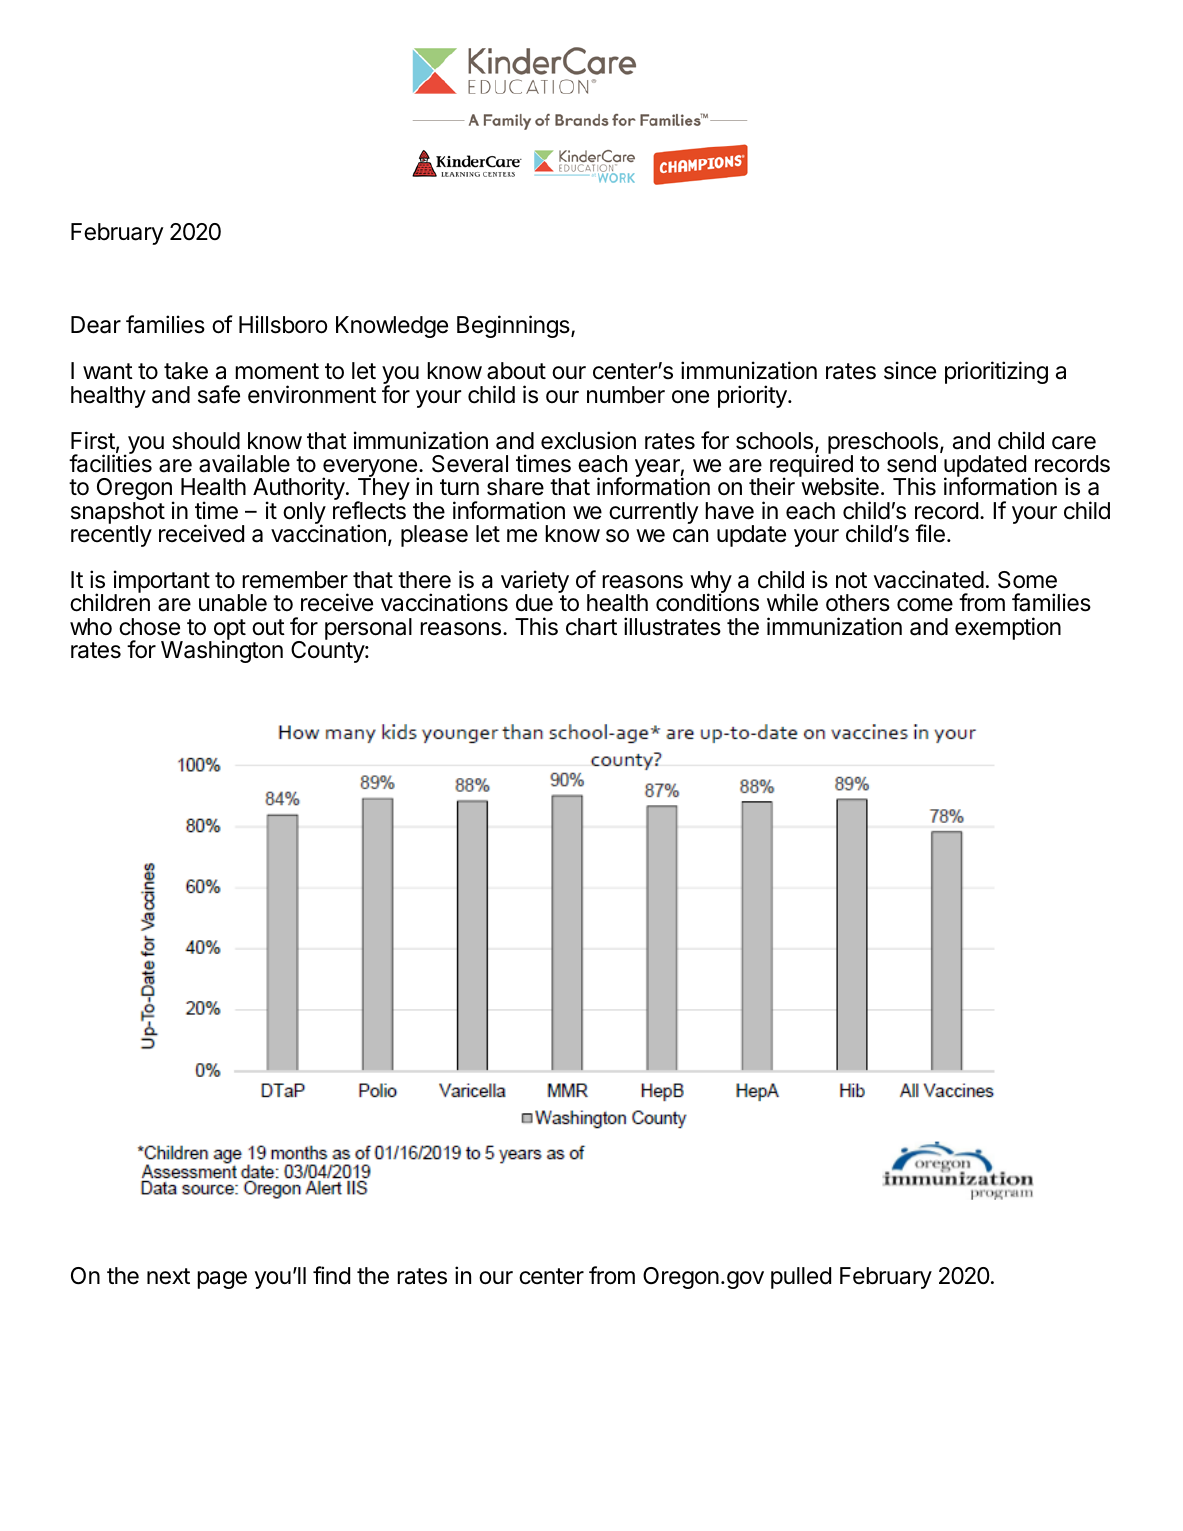  Describe the element at coordinates (801, 1278) in the screenshot. I see `pulled` at that location.
